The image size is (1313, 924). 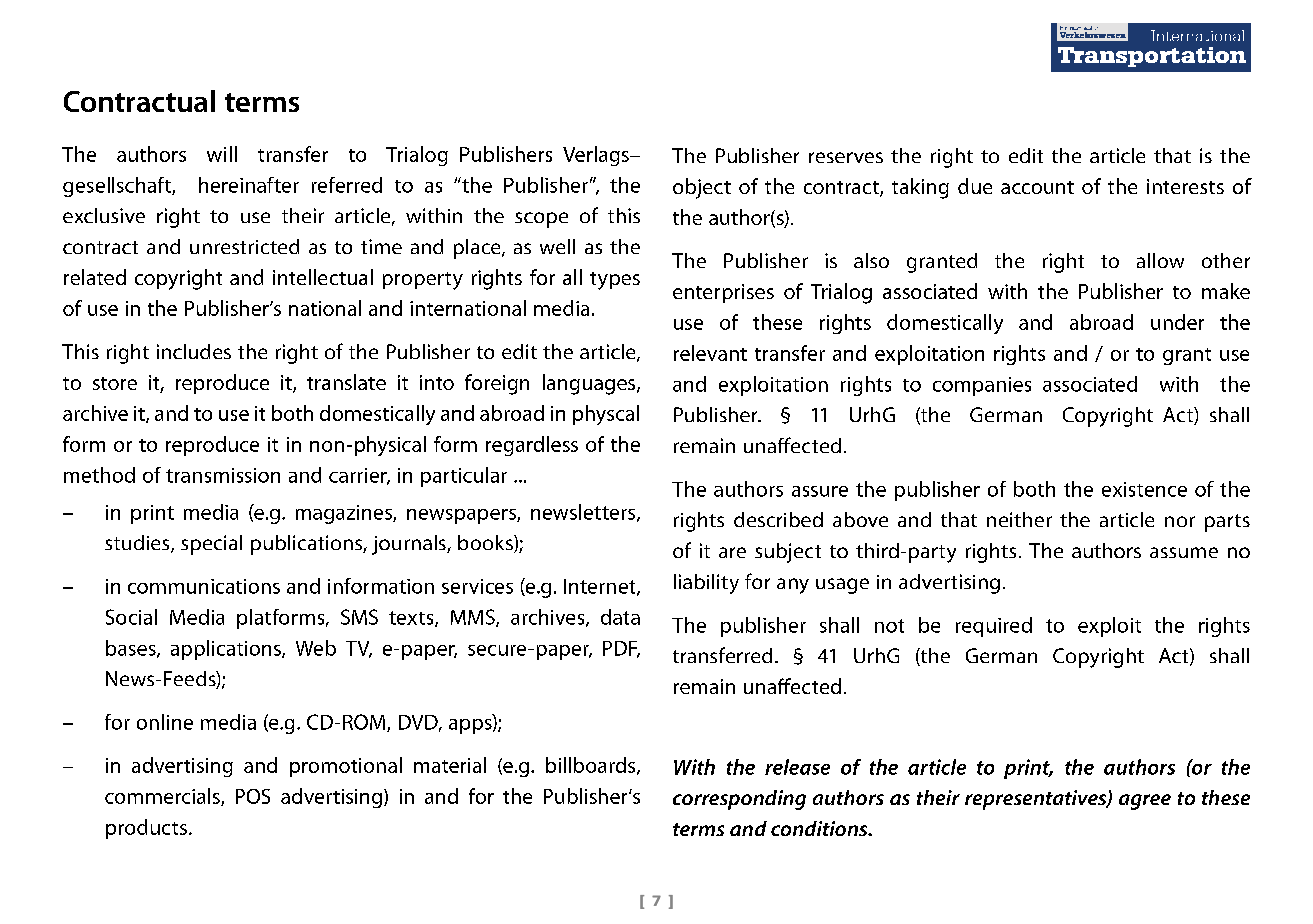 What do you see at coordinates (706, 584) in the document?
I see `liability` at bounding box center [706, 584].
